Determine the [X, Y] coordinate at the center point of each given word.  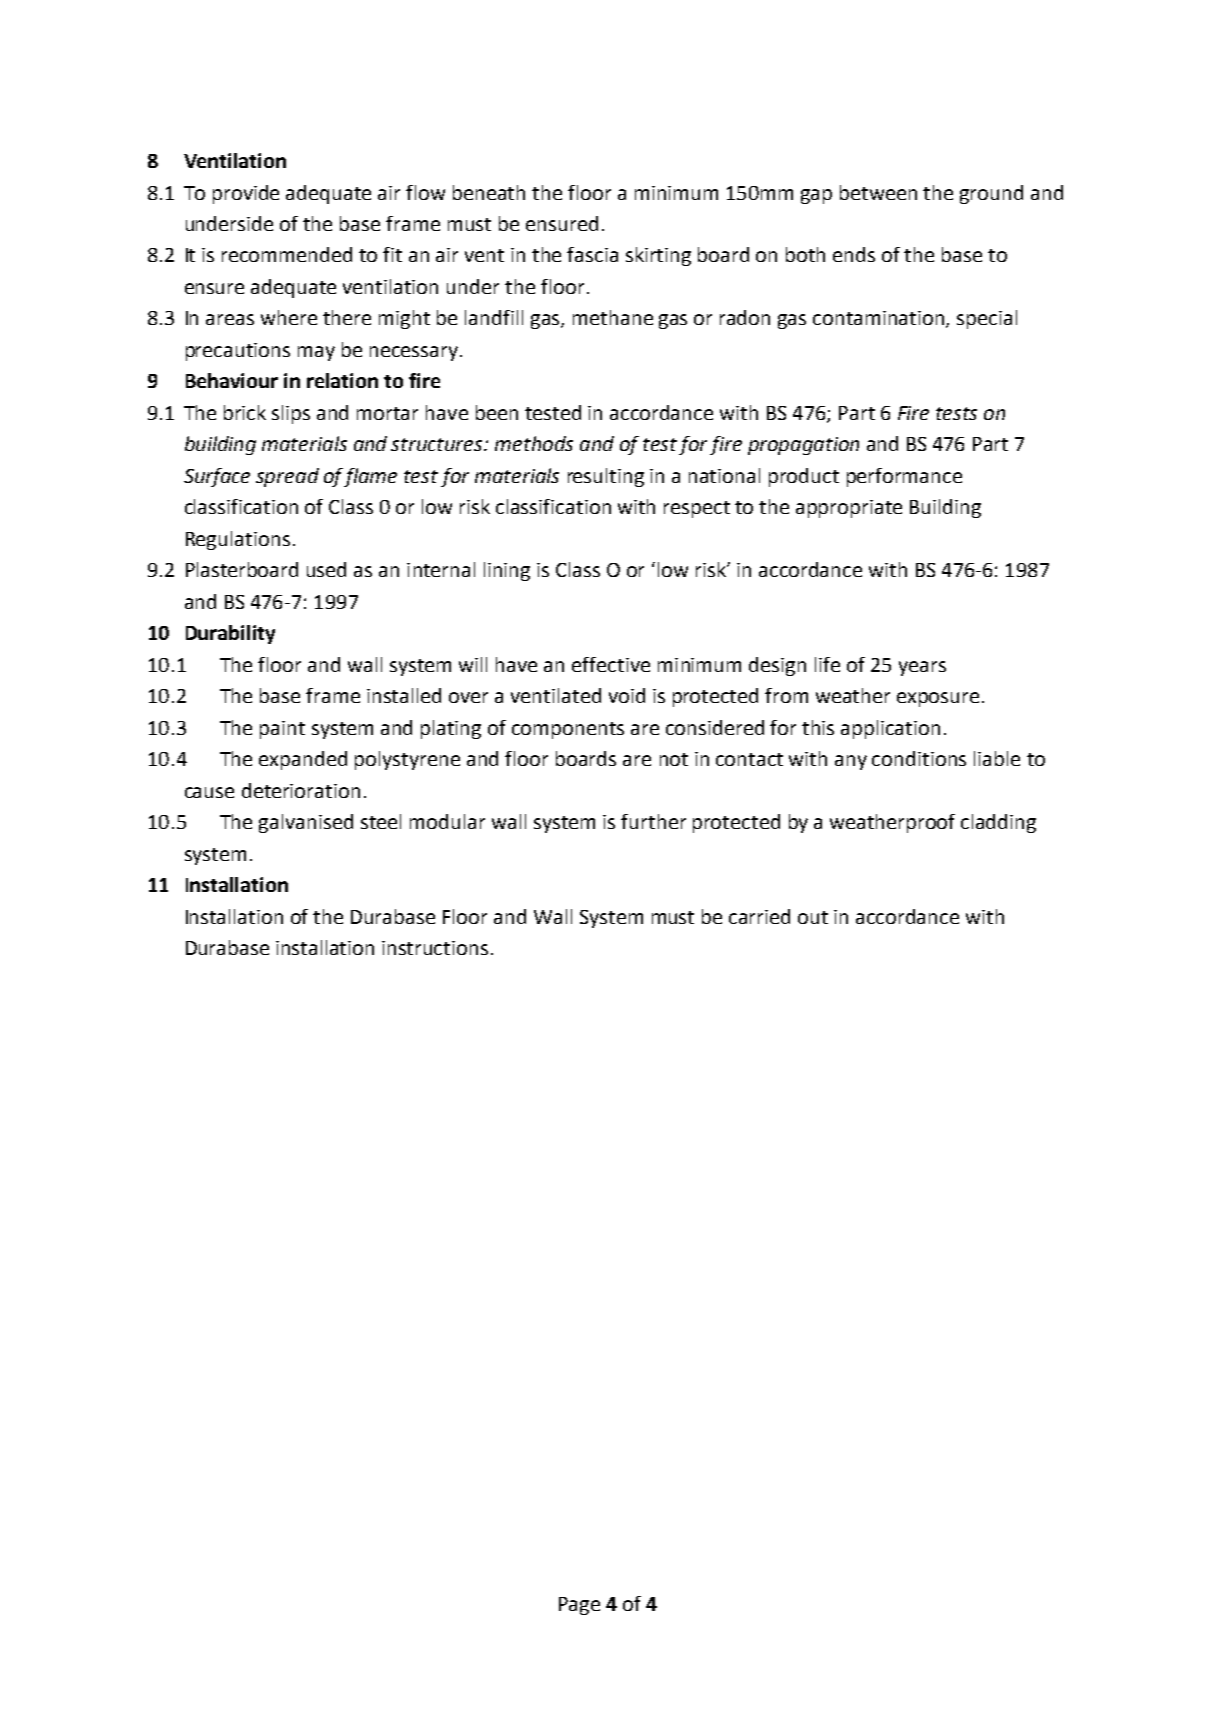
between [878, 192]
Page [579, 1606]
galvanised [306, 823]
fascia [592, 254]
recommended [287, 254]
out [813, 917]
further [653, 821]
